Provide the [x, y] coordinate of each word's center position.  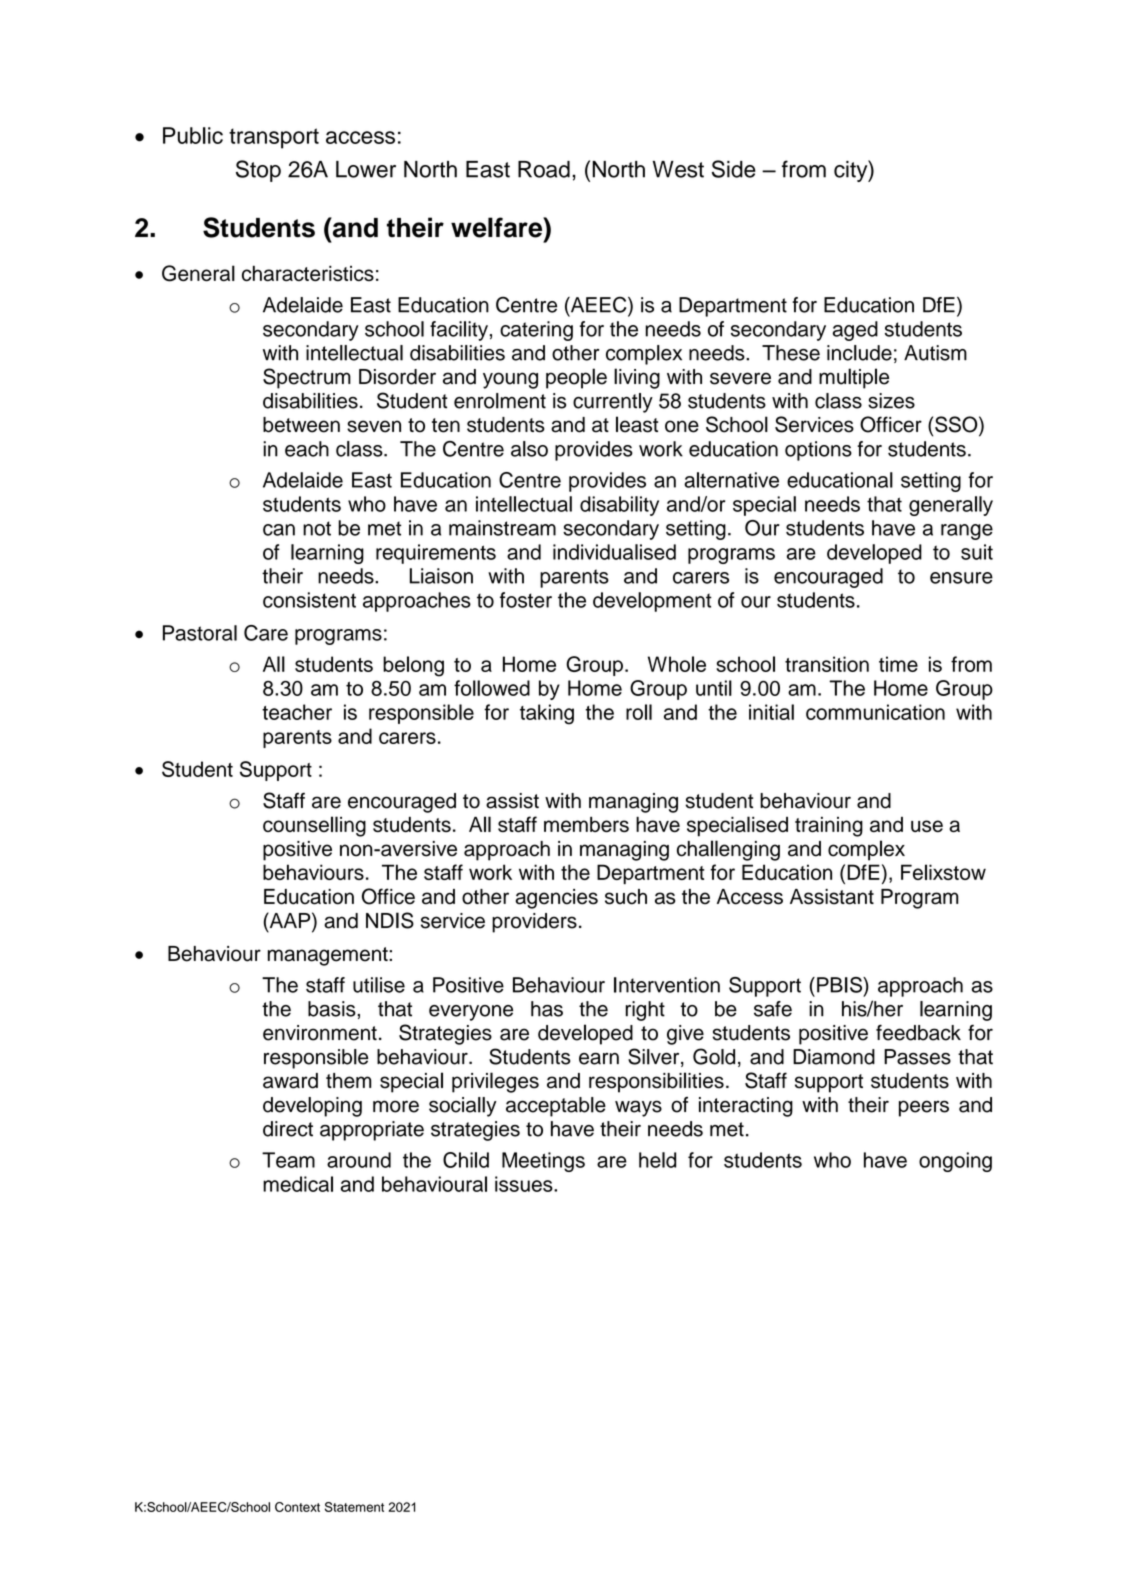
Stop [258, 171]
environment [320, 1033]
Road [544, 169]
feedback [918, 1032]
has [547, 1009]
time [898, 664]
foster [526, 600]
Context [297, 1507]
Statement [354, 1507]
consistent [309, 600]
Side [734, 169]
